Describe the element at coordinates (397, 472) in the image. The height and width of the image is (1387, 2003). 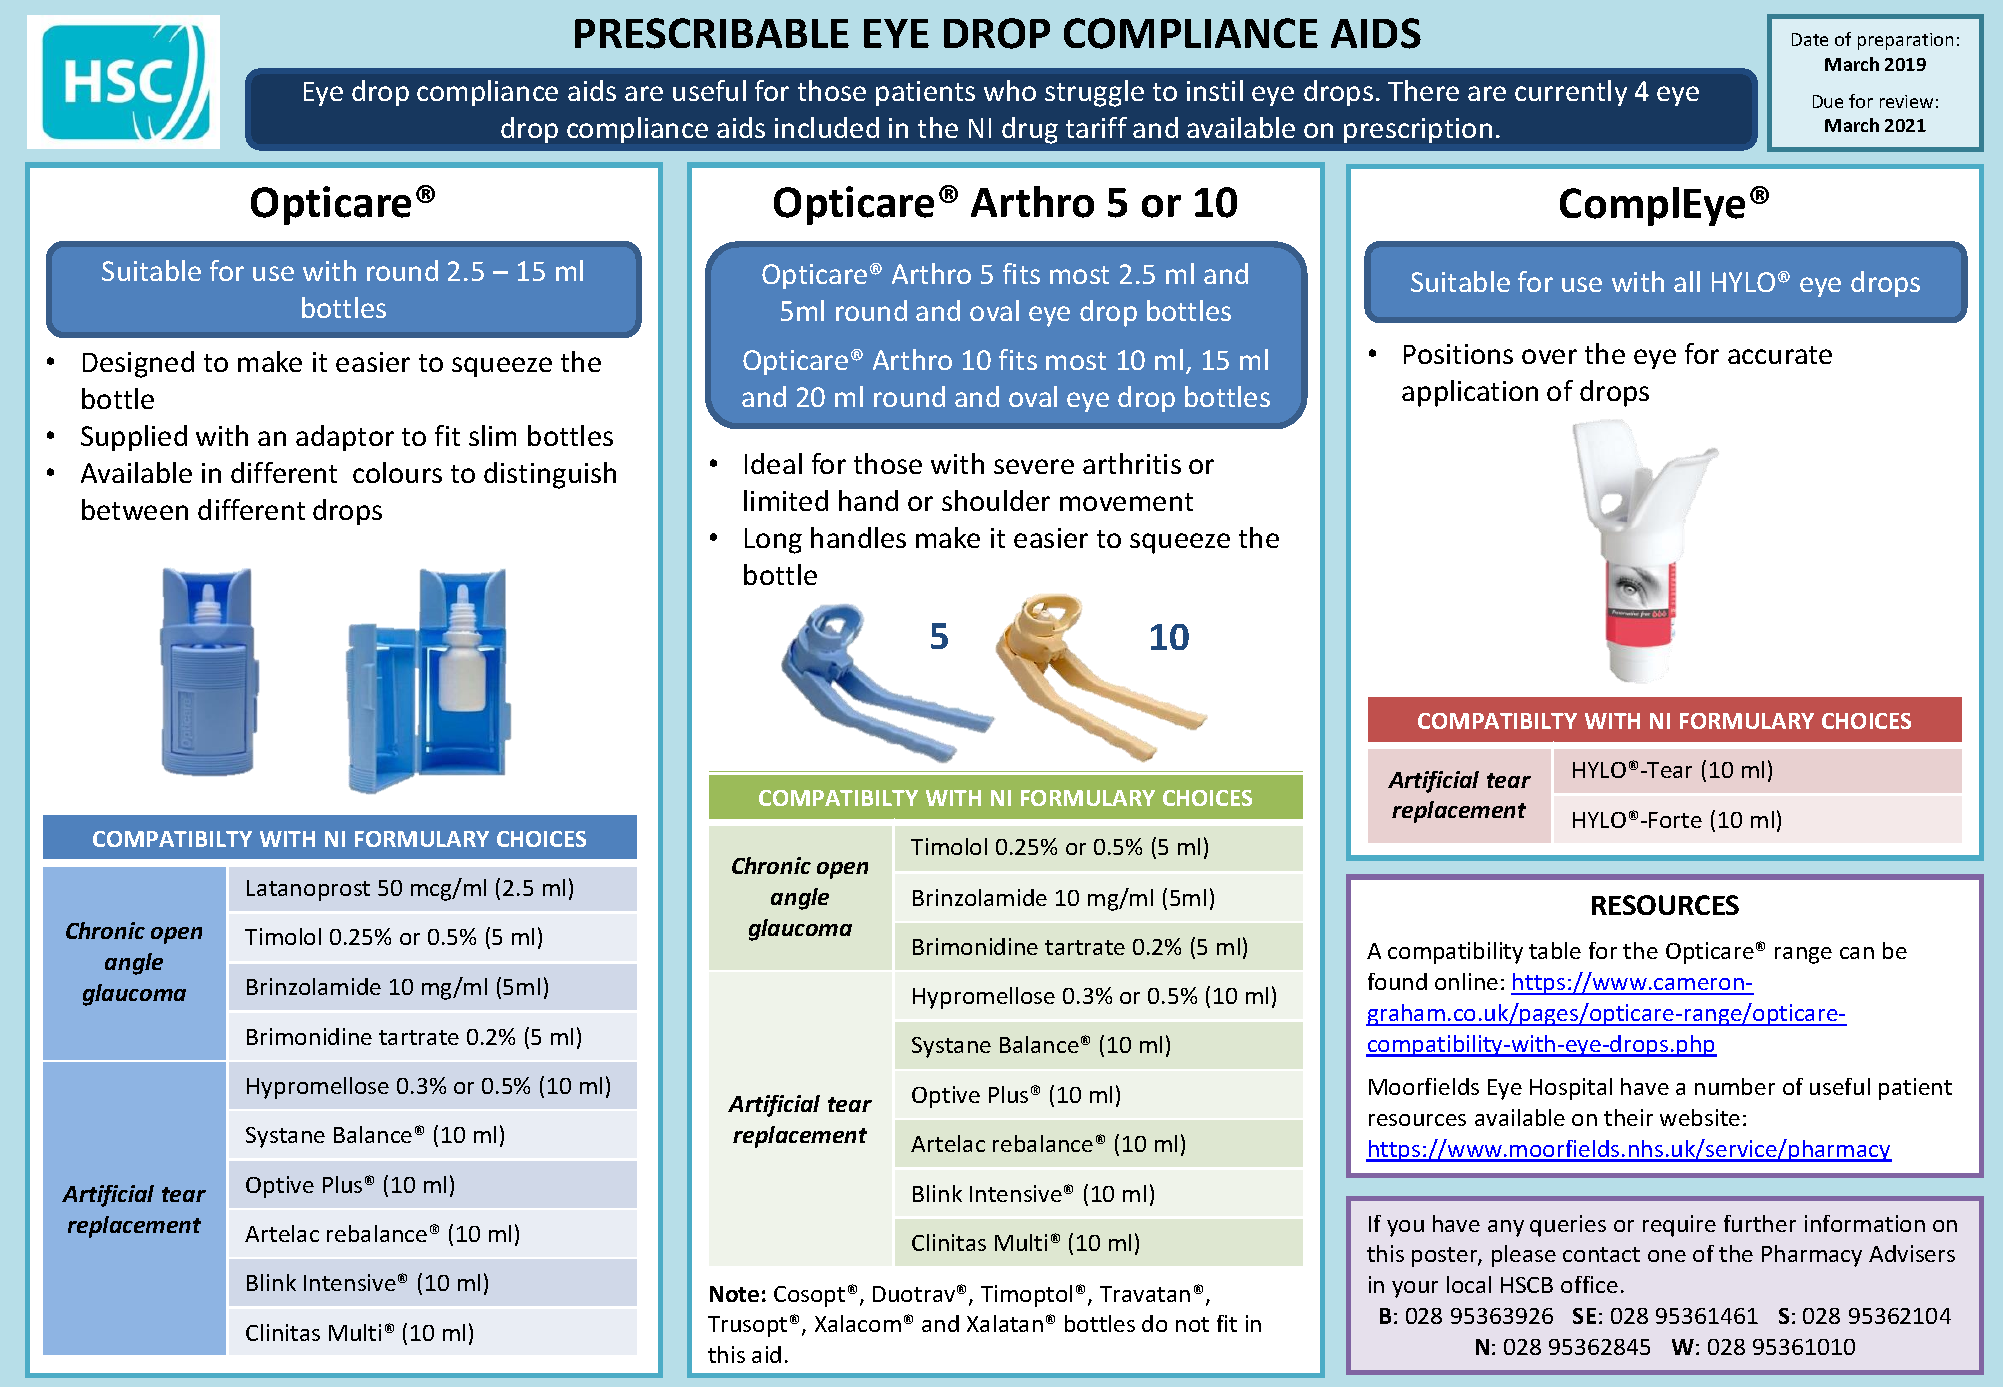
I see `colours` at that location.
